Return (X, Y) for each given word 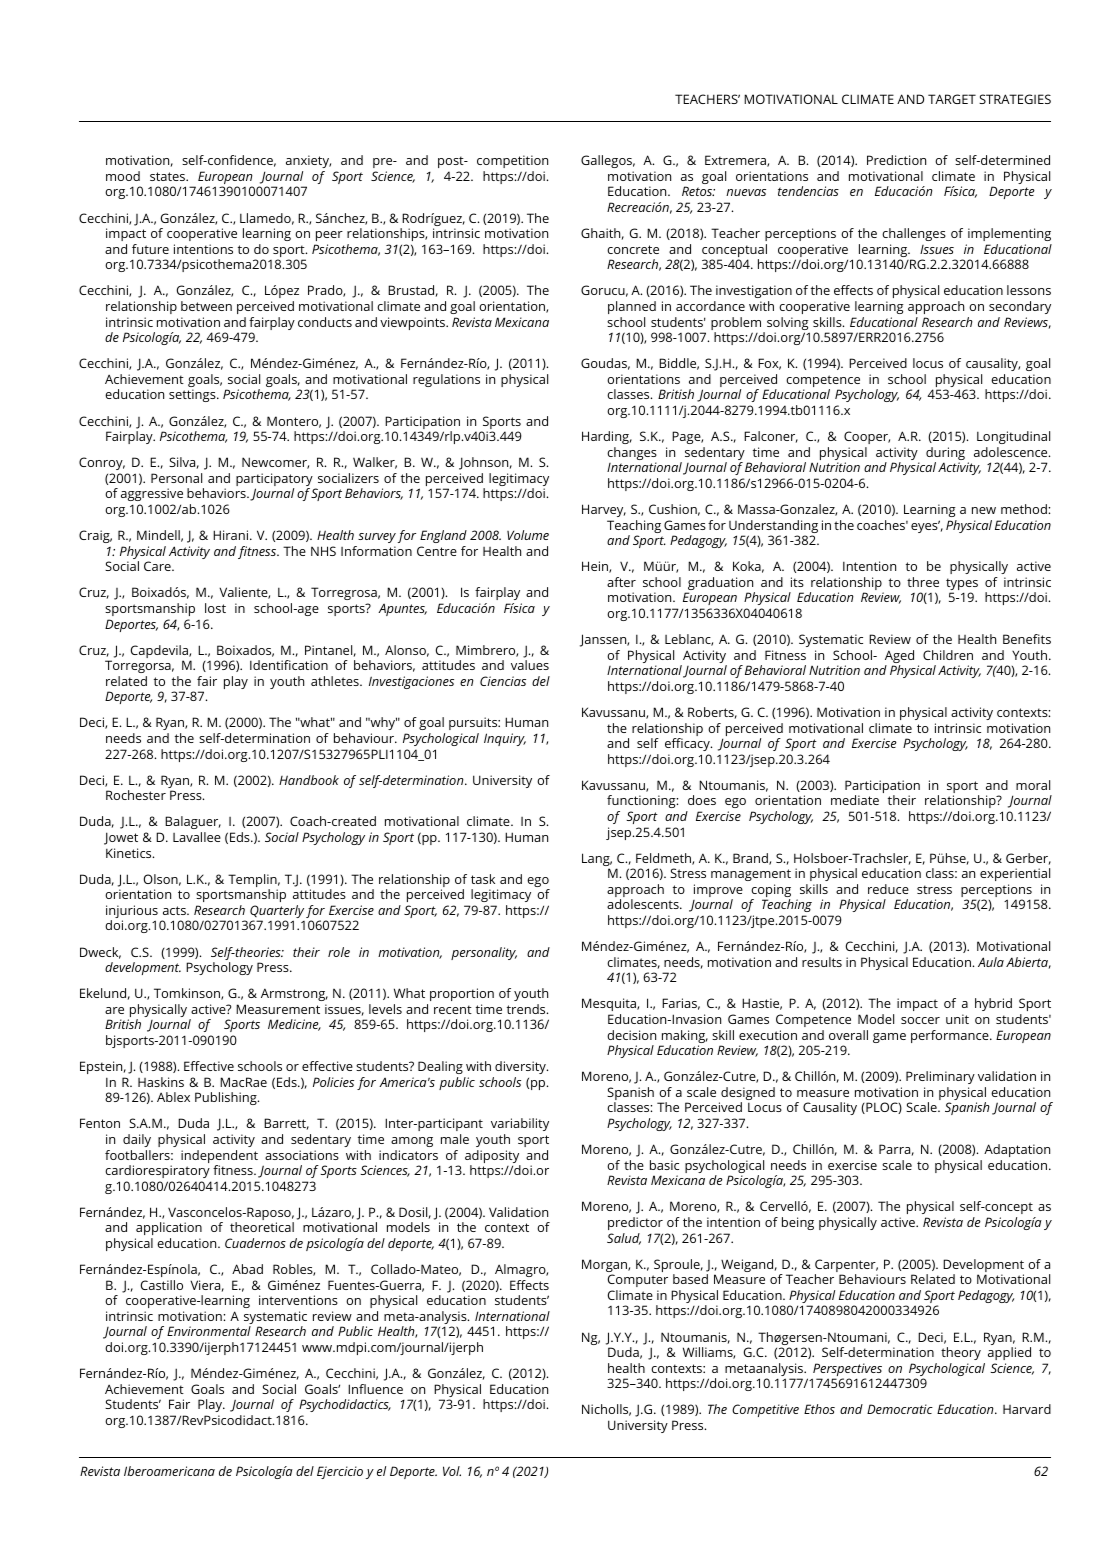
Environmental (209, 1331)
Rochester (136, 795)
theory (961, 1353)
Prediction (896, 160)
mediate (855, 800)
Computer (638, 1280)
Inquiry (505, 739)
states (168, 176)
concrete (633, 249)
